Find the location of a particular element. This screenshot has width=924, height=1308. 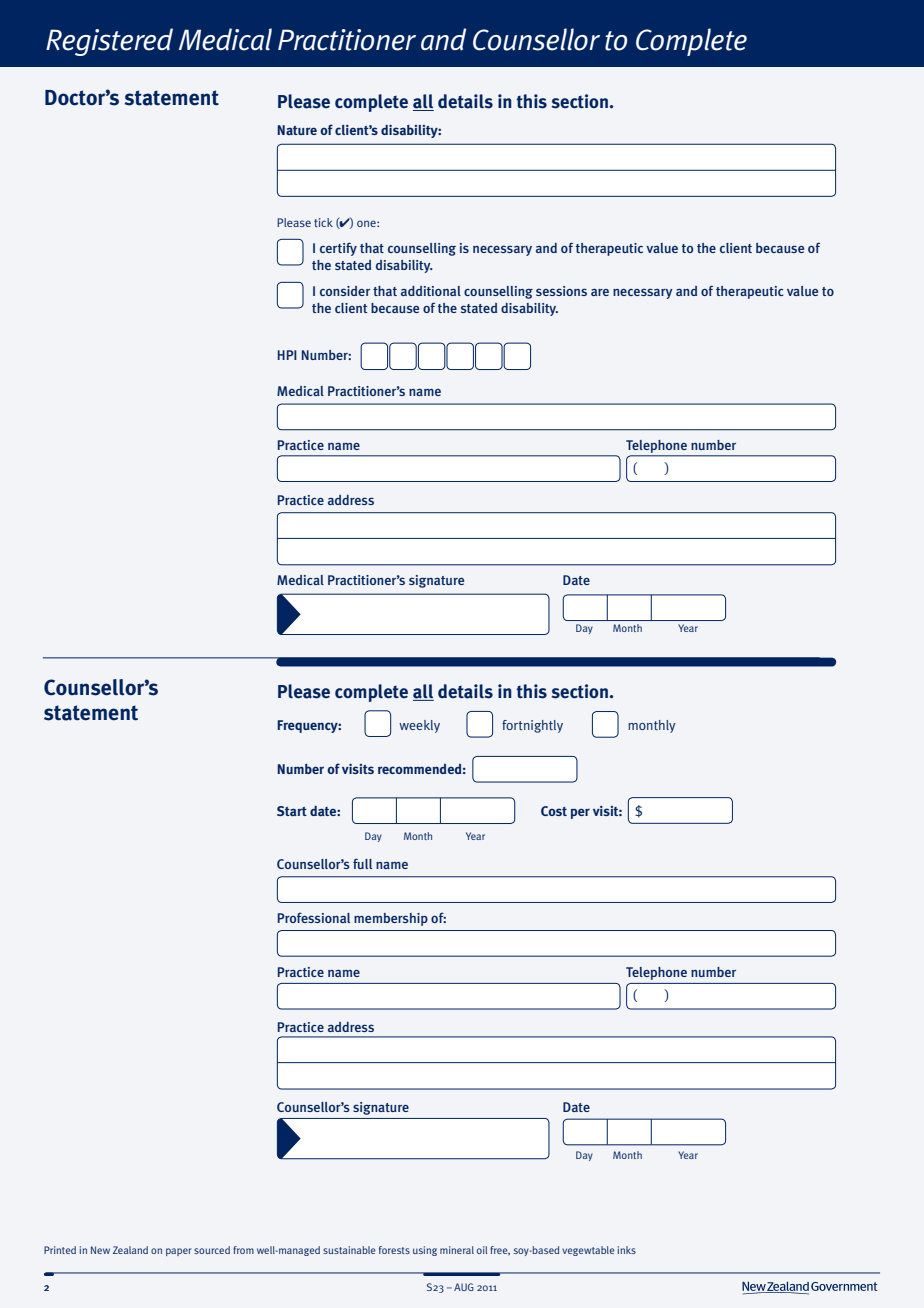

are is located at coordinates (600, 292).
